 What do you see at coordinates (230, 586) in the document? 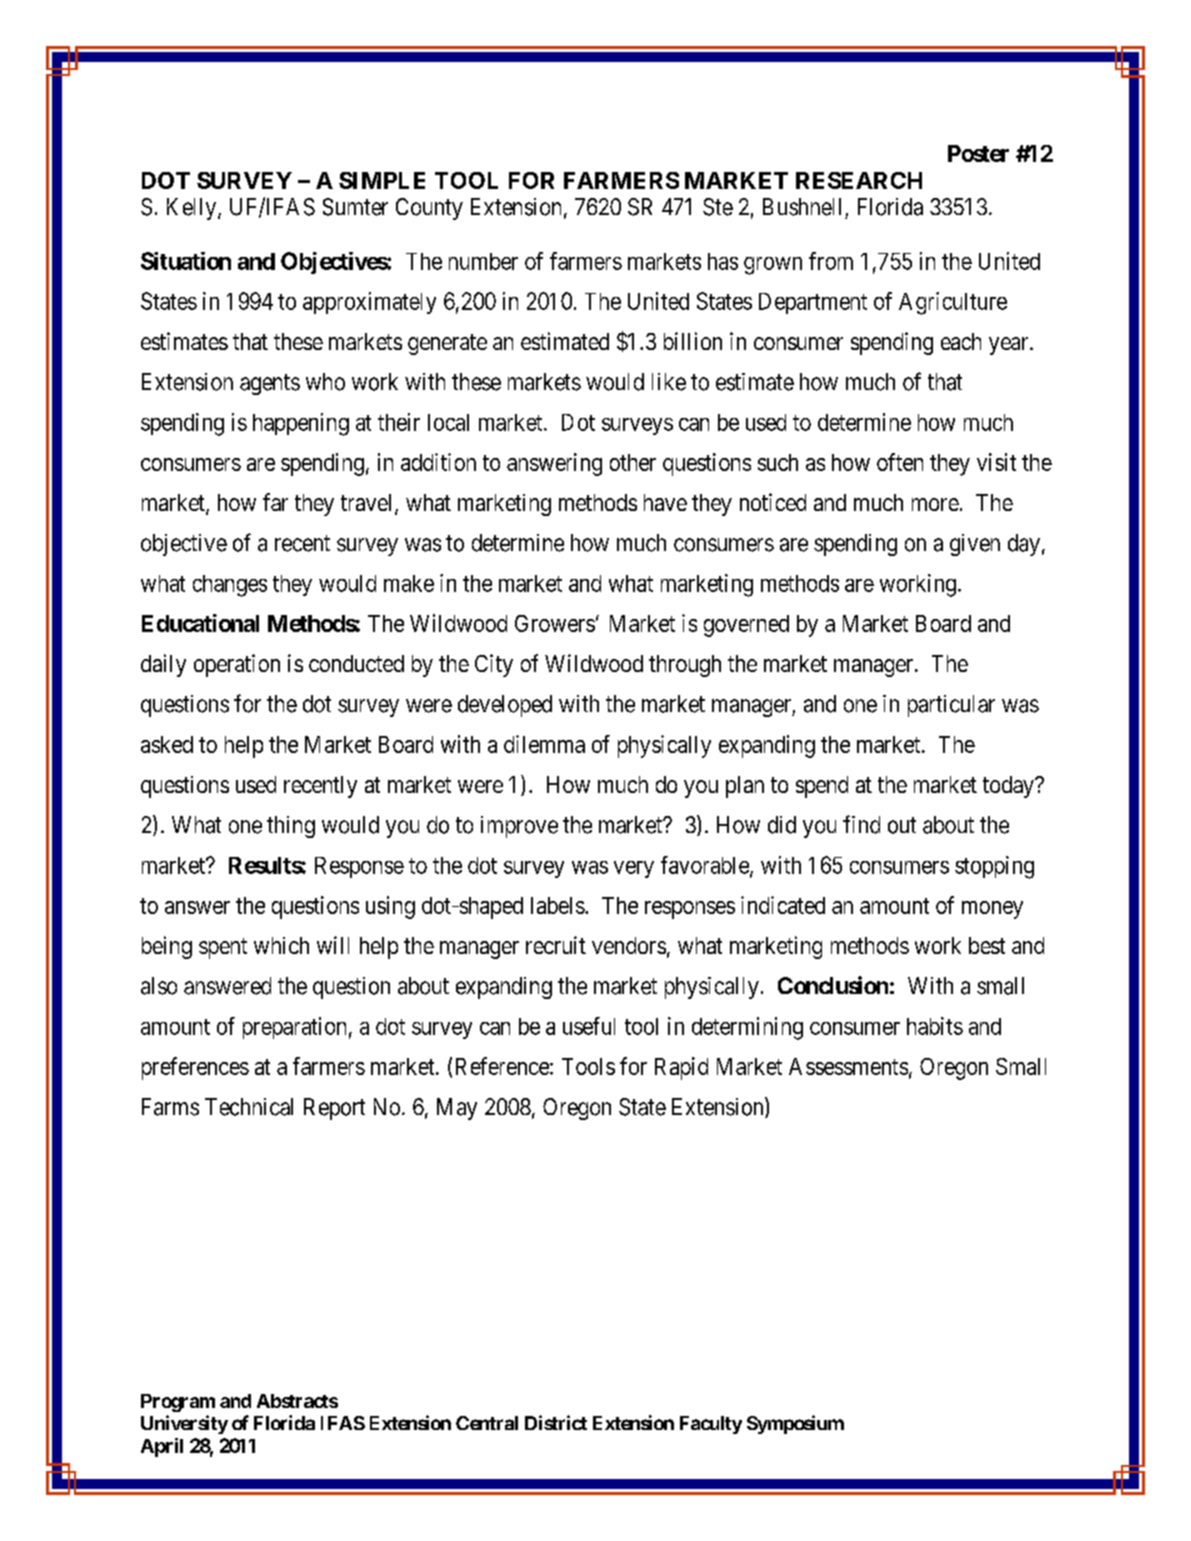
I see `changes` at bounding box center [230, 586].
